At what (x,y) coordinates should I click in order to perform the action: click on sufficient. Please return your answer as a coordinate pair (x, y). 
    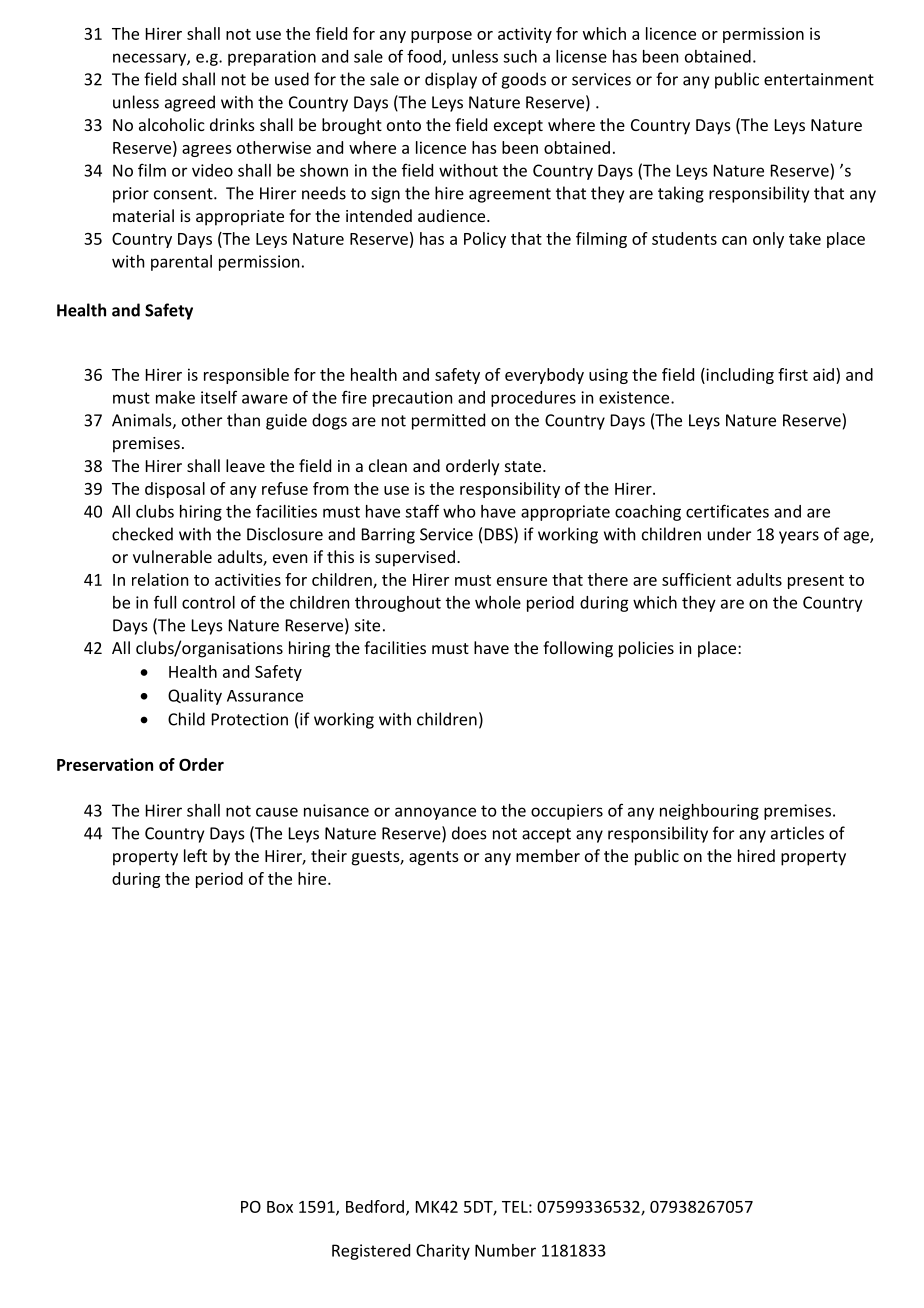
    Looking at the image, I should click on (696, 579).
